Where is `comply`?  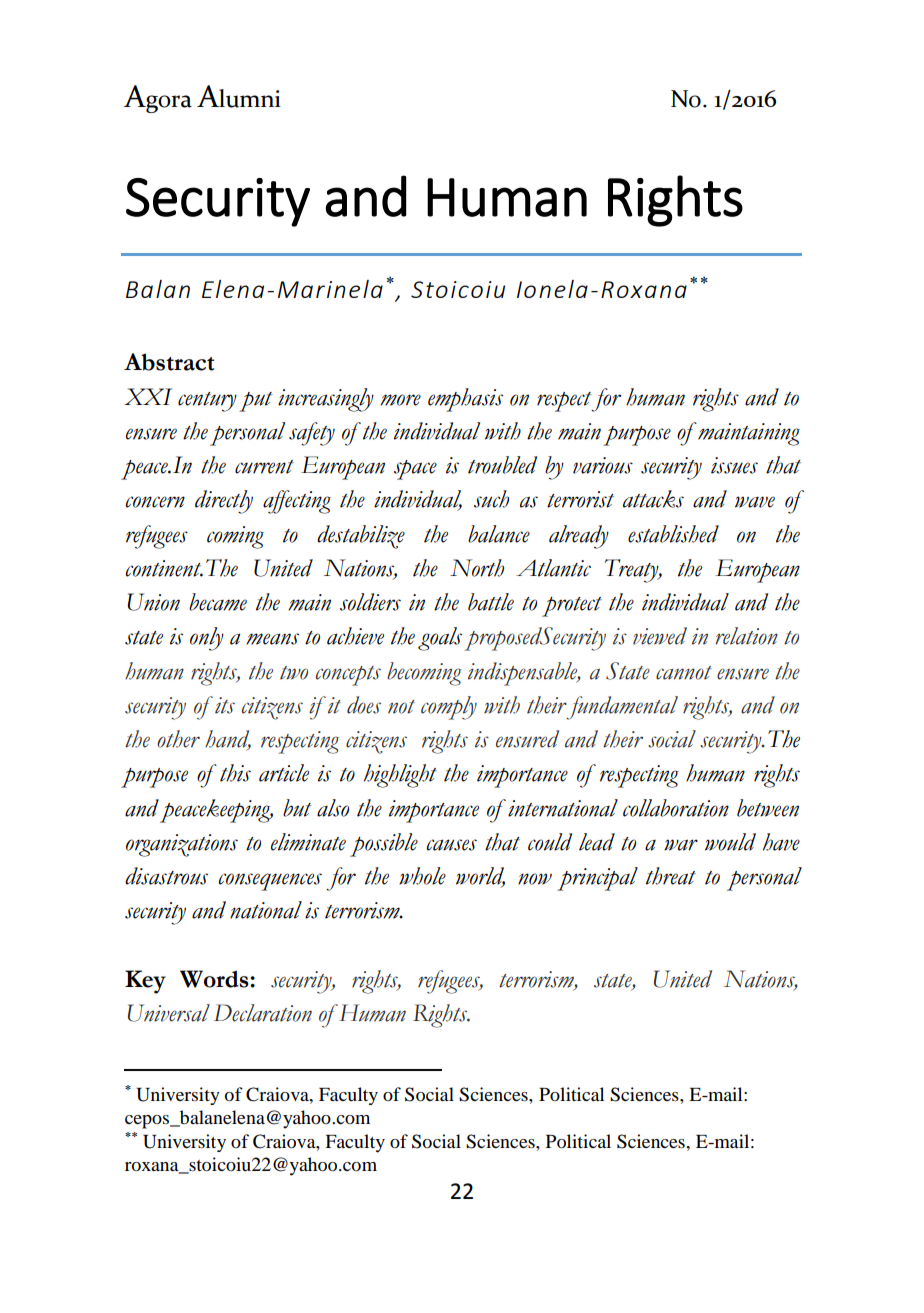
comply is located at coordinates (449, 708).
